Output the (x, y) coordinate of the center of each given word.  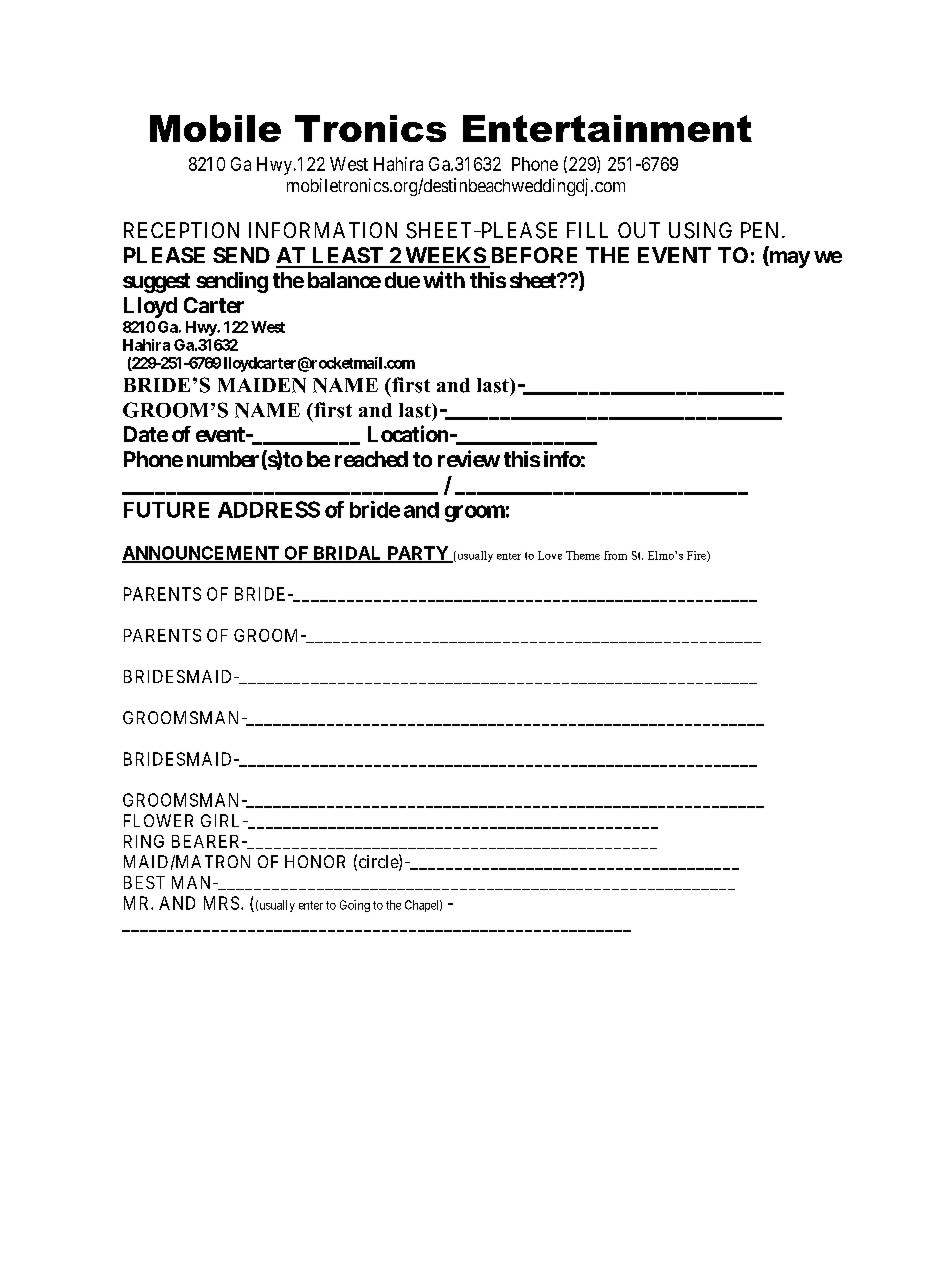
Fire (697, 556)
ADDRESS (269, 509)
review (469, 458)
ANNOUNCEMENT (201, 554)
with (444, 279)
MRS (221, 903)
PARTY (418, 554)
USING (700, 230)
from (615, 555)
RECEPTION (181, 230)
